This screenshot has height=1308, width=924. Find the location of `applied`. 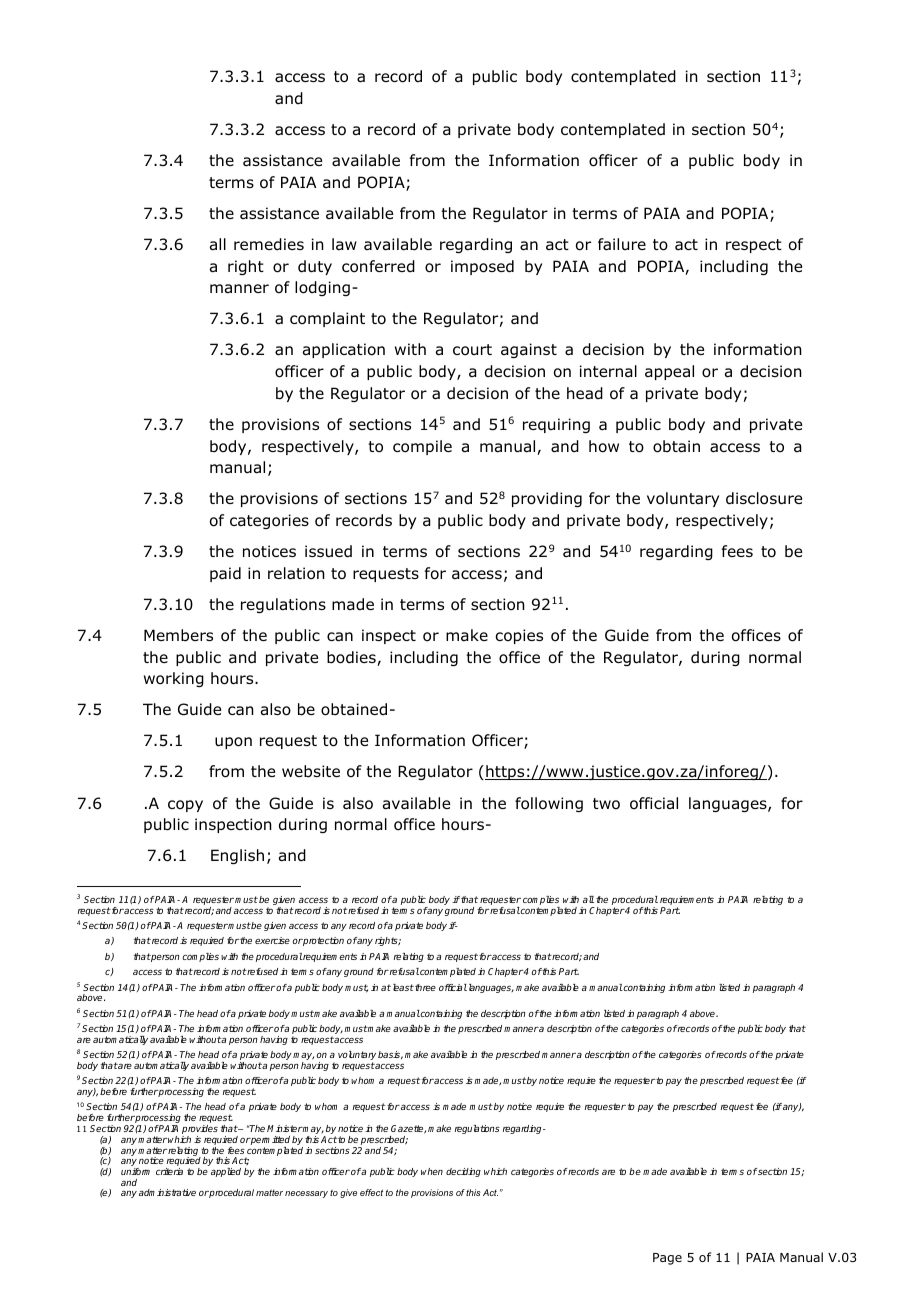

applied is located at coordinates (226, 1172).
